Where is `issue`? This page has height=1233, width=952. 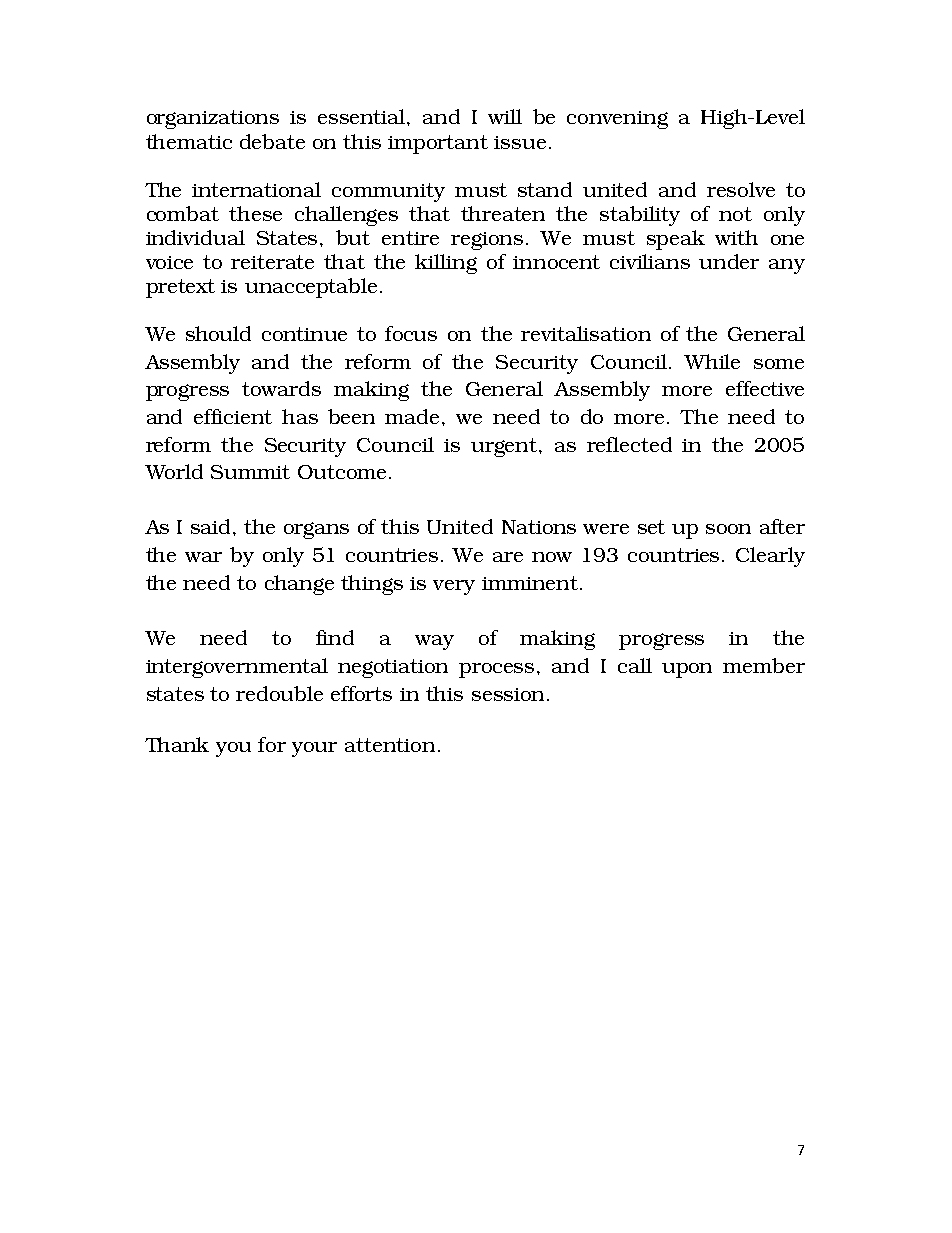
issue is located at coordinates (520, 142).
